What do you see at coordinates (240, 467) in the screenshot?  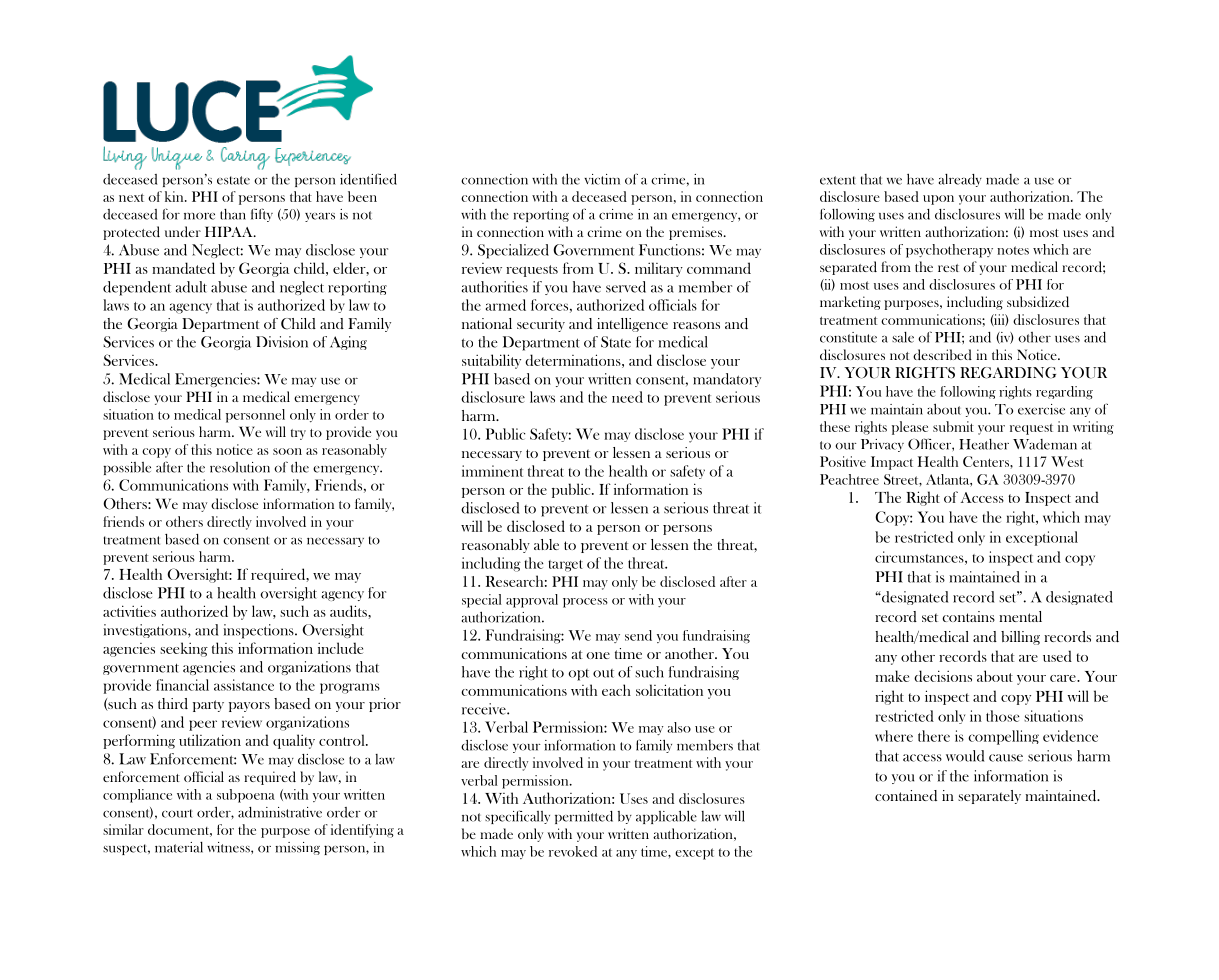 I see `resolution` at bounding box center [240, 467].
